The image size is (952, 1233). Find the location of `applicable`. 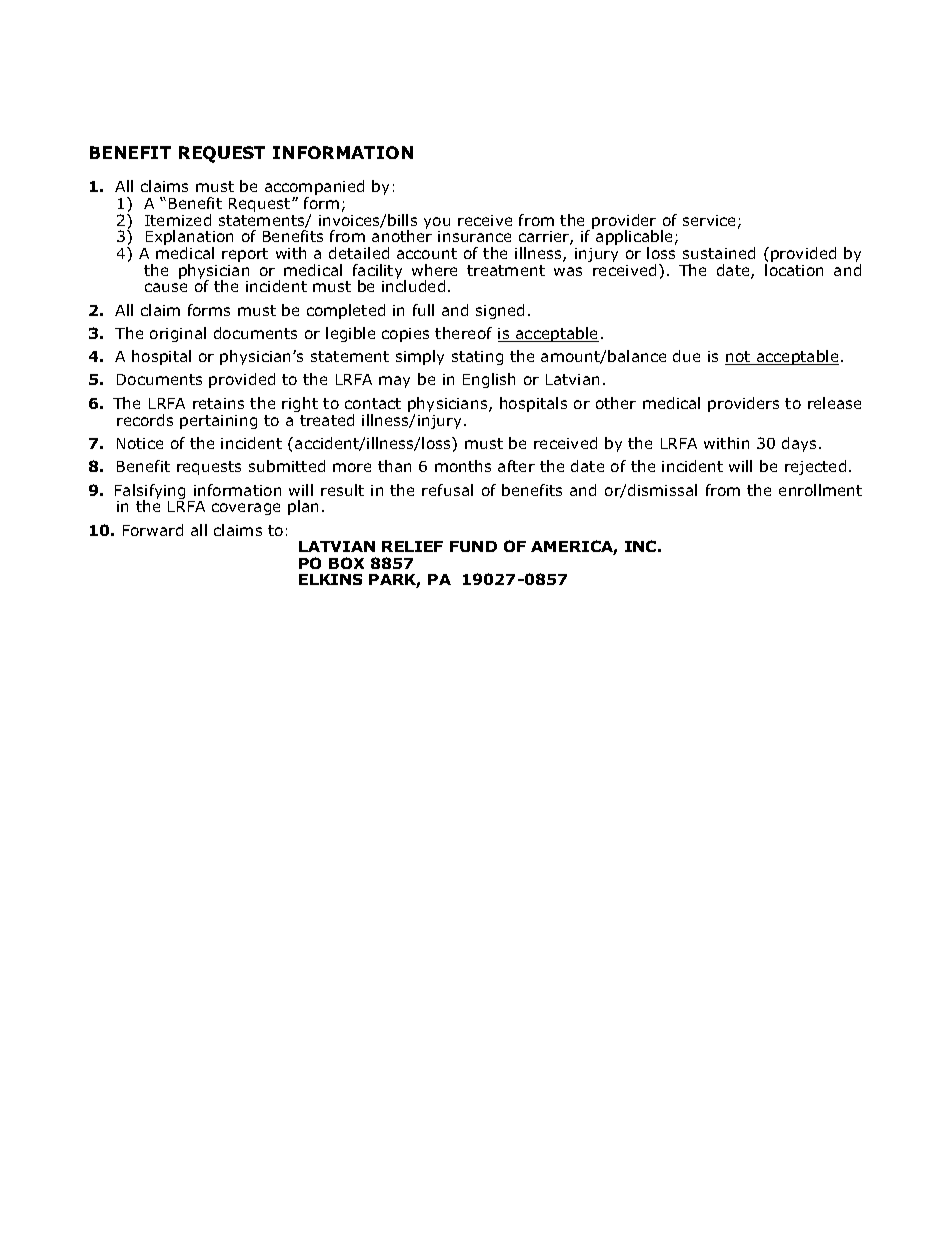

applicable is located at coordinates (634, 239).
